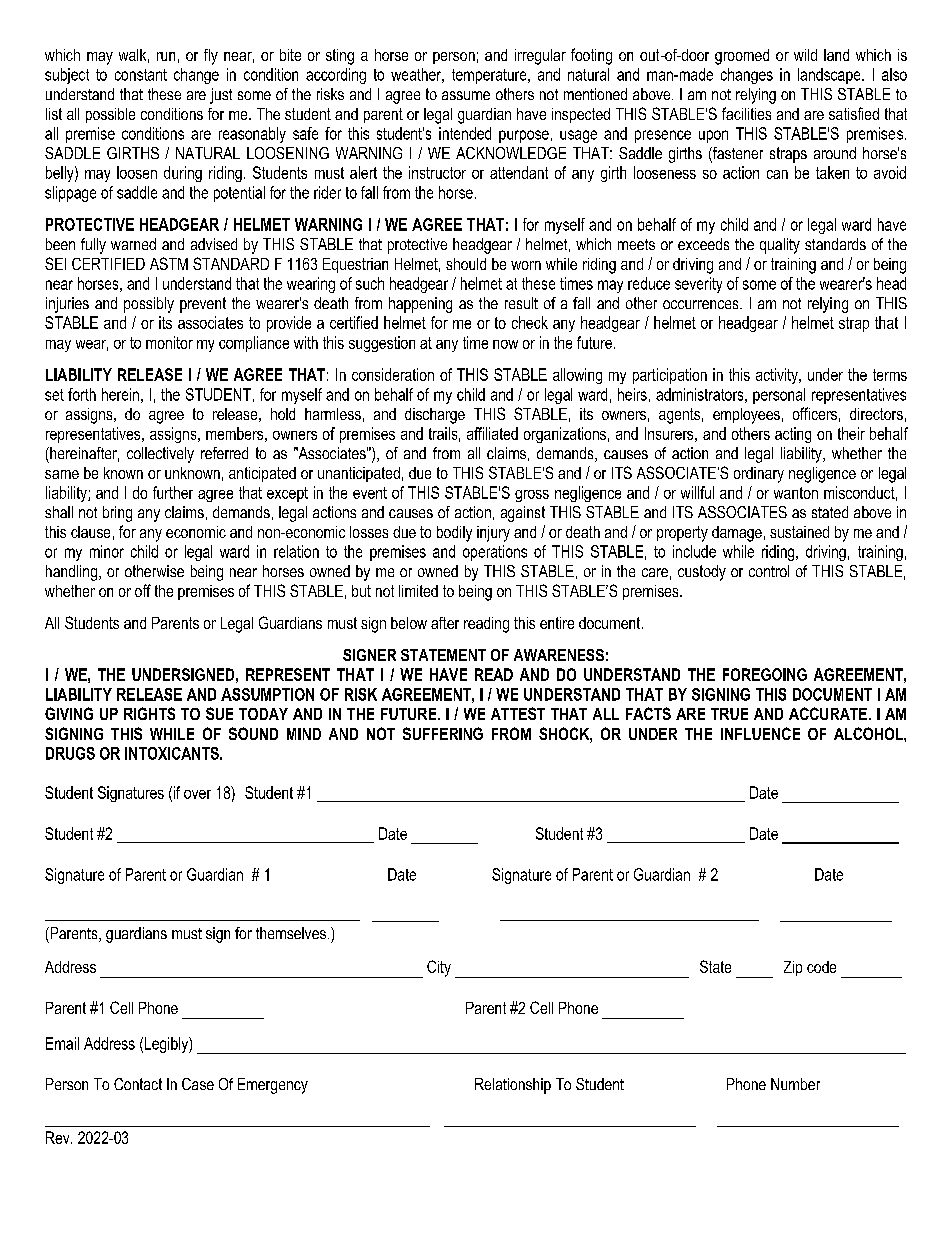  What do you see at coordinates (466, 95) in the page?
I see `assume` at bounding box center [466, 95].
